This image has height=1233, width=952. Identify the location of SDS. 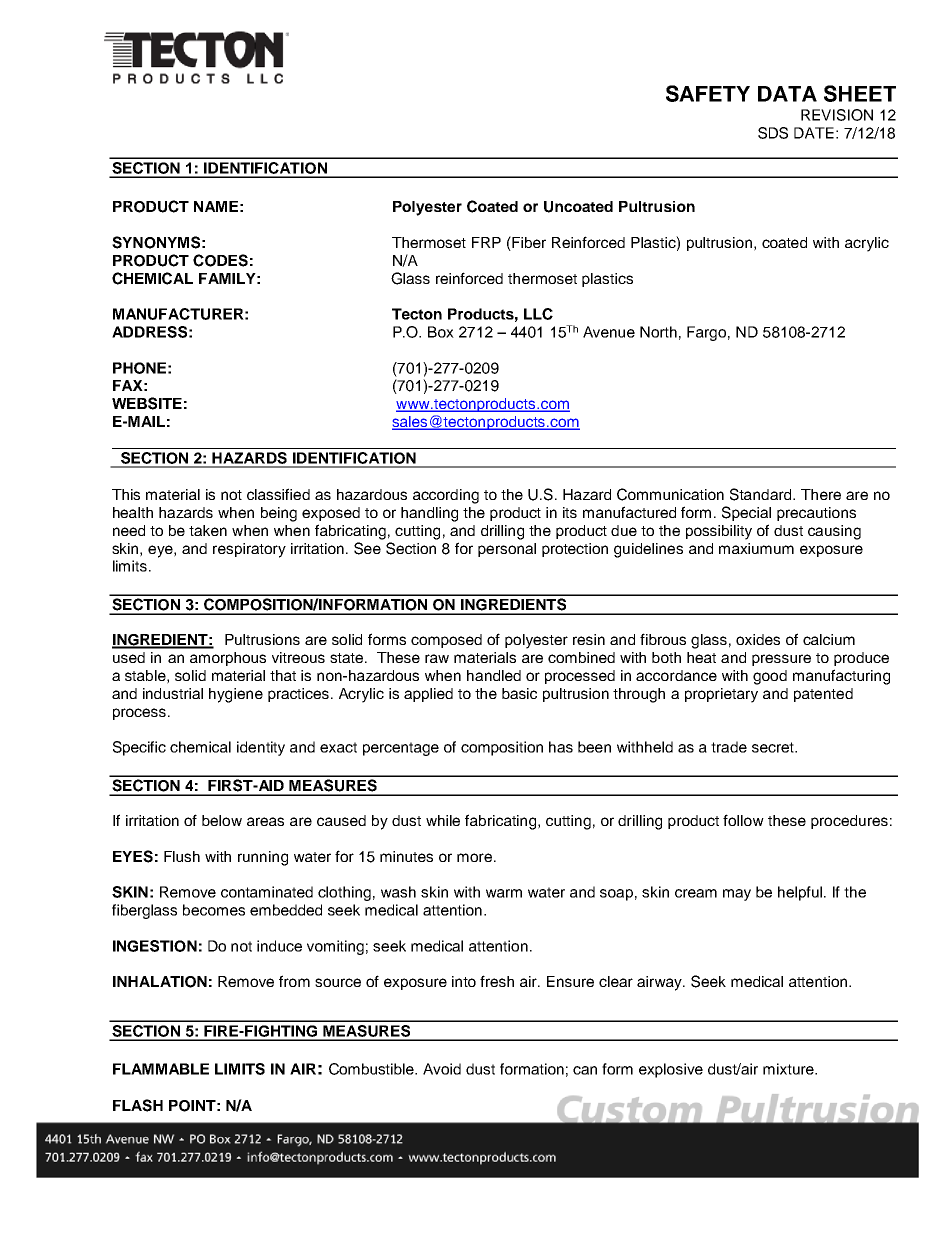
(773, 133).
